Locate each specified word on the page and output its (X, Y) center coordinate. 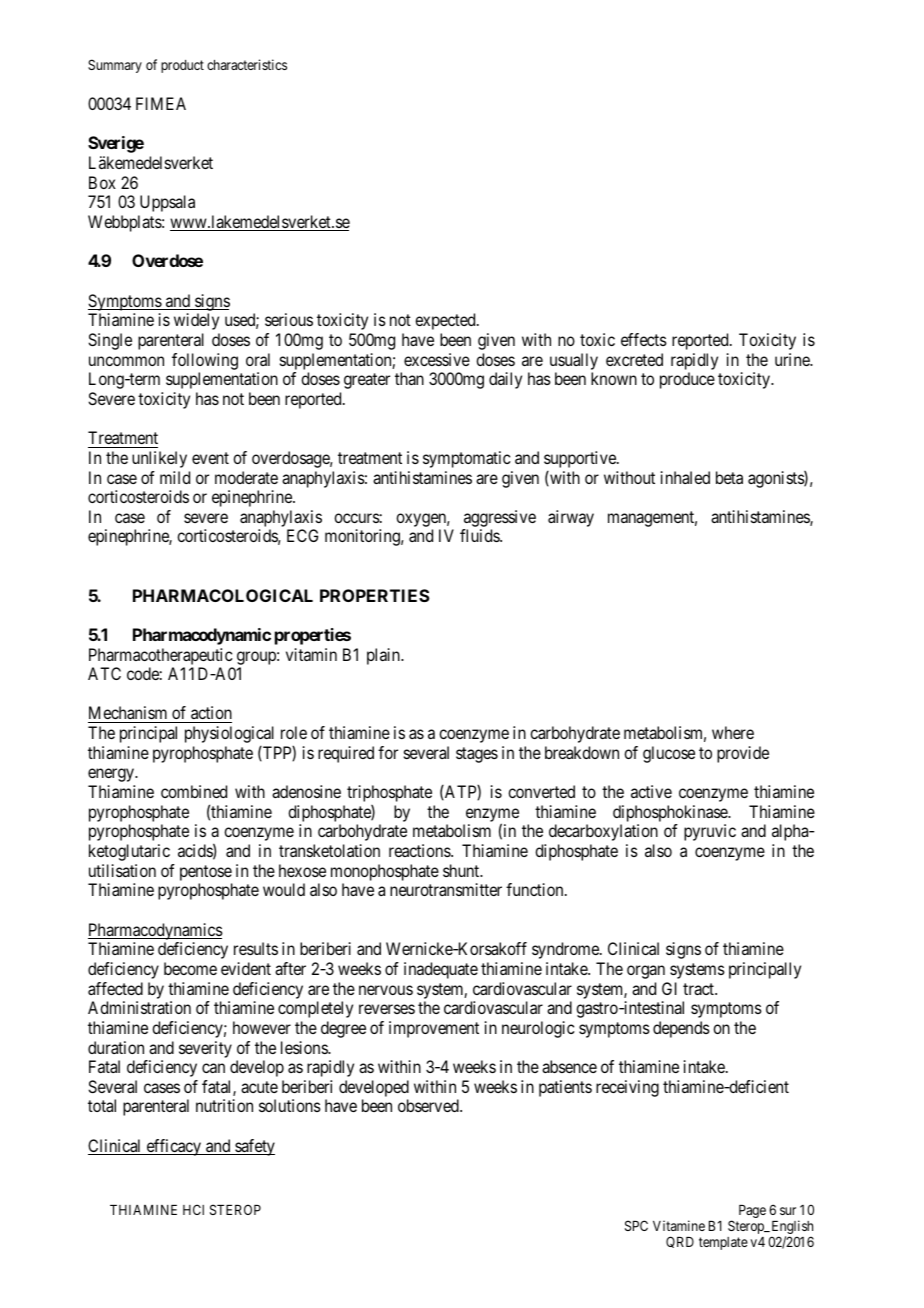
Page (752, 1211)
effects (644, 339)
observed (429, 1105)
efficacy (173, 1147)
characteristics (247, 64)
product (182, 66)
